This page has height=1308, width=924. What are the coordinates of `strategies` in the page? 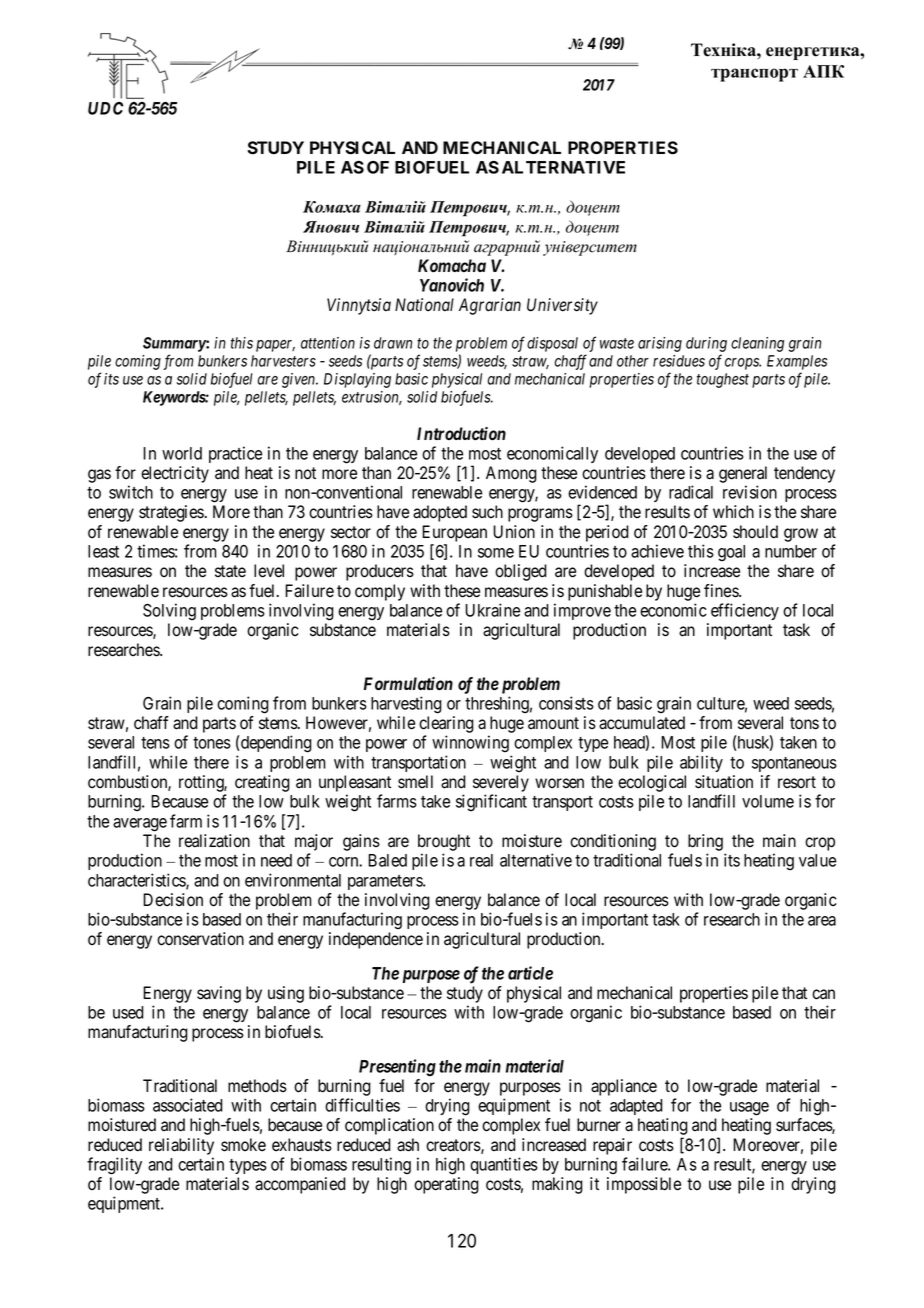 It's located at (171, 513).
